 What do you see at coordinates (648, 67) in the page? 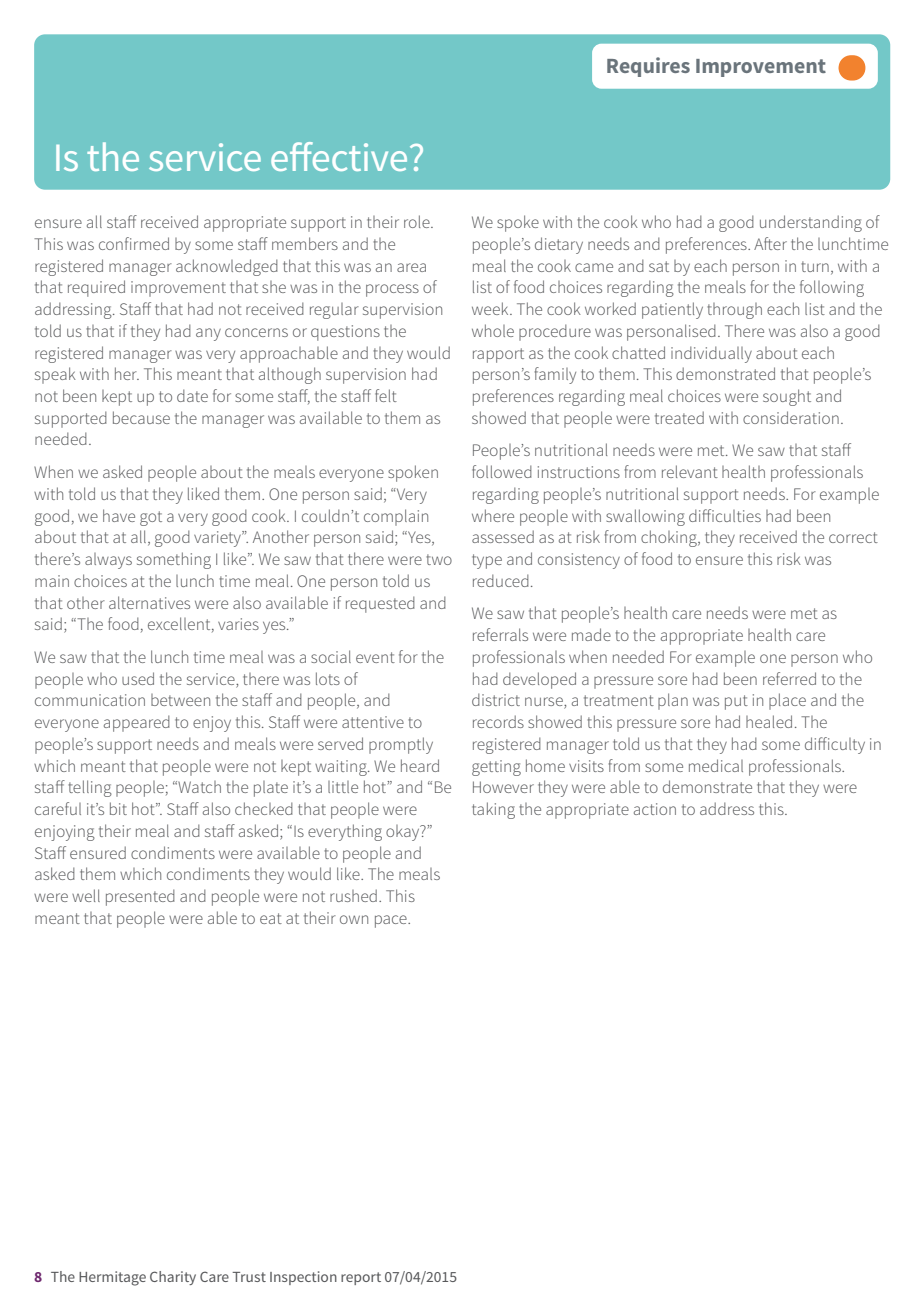
I see `Requires` at bounding box center [648, 67].
